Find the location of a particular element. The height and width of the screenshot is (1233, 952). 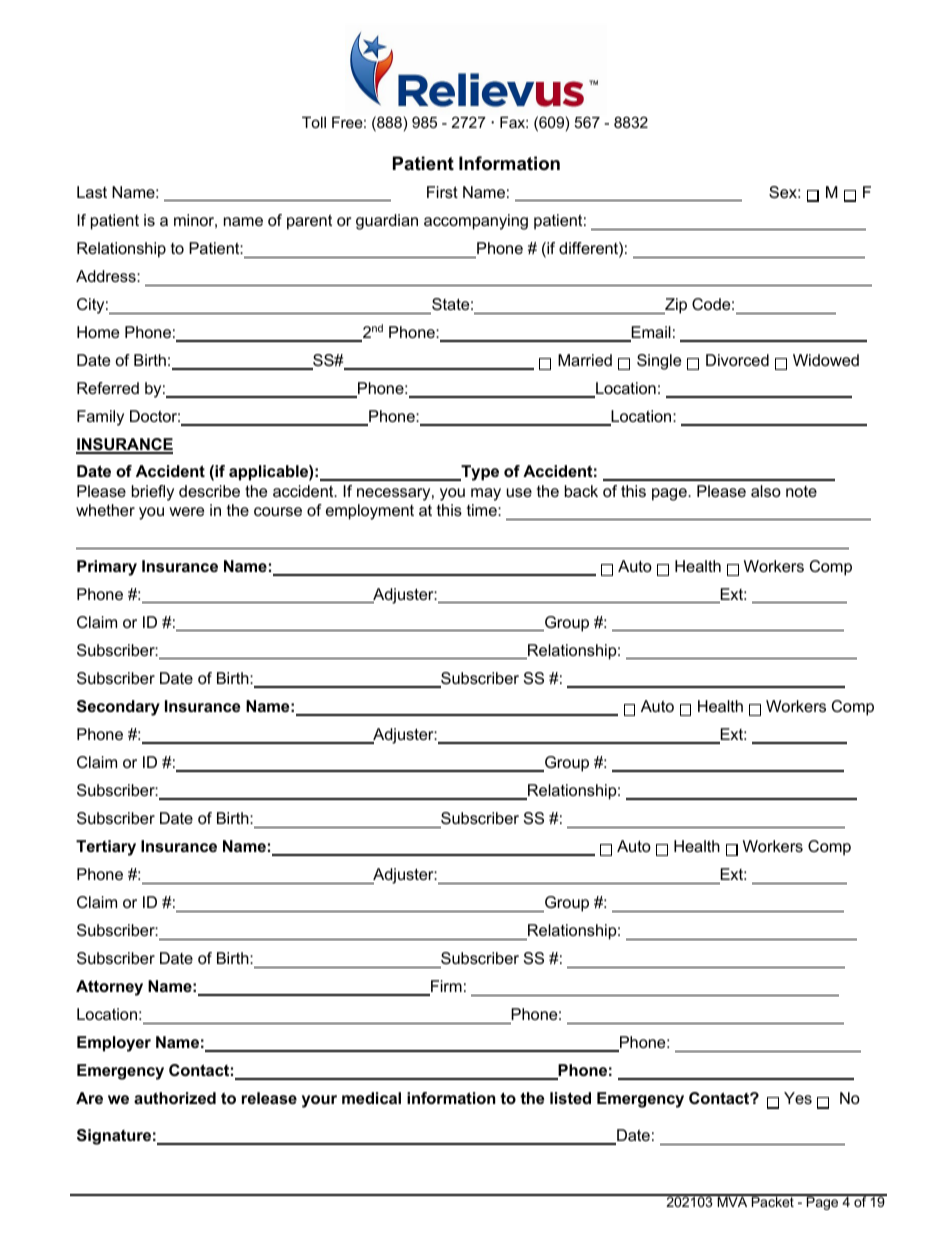

Zip is located at coordinates (675, 306).
